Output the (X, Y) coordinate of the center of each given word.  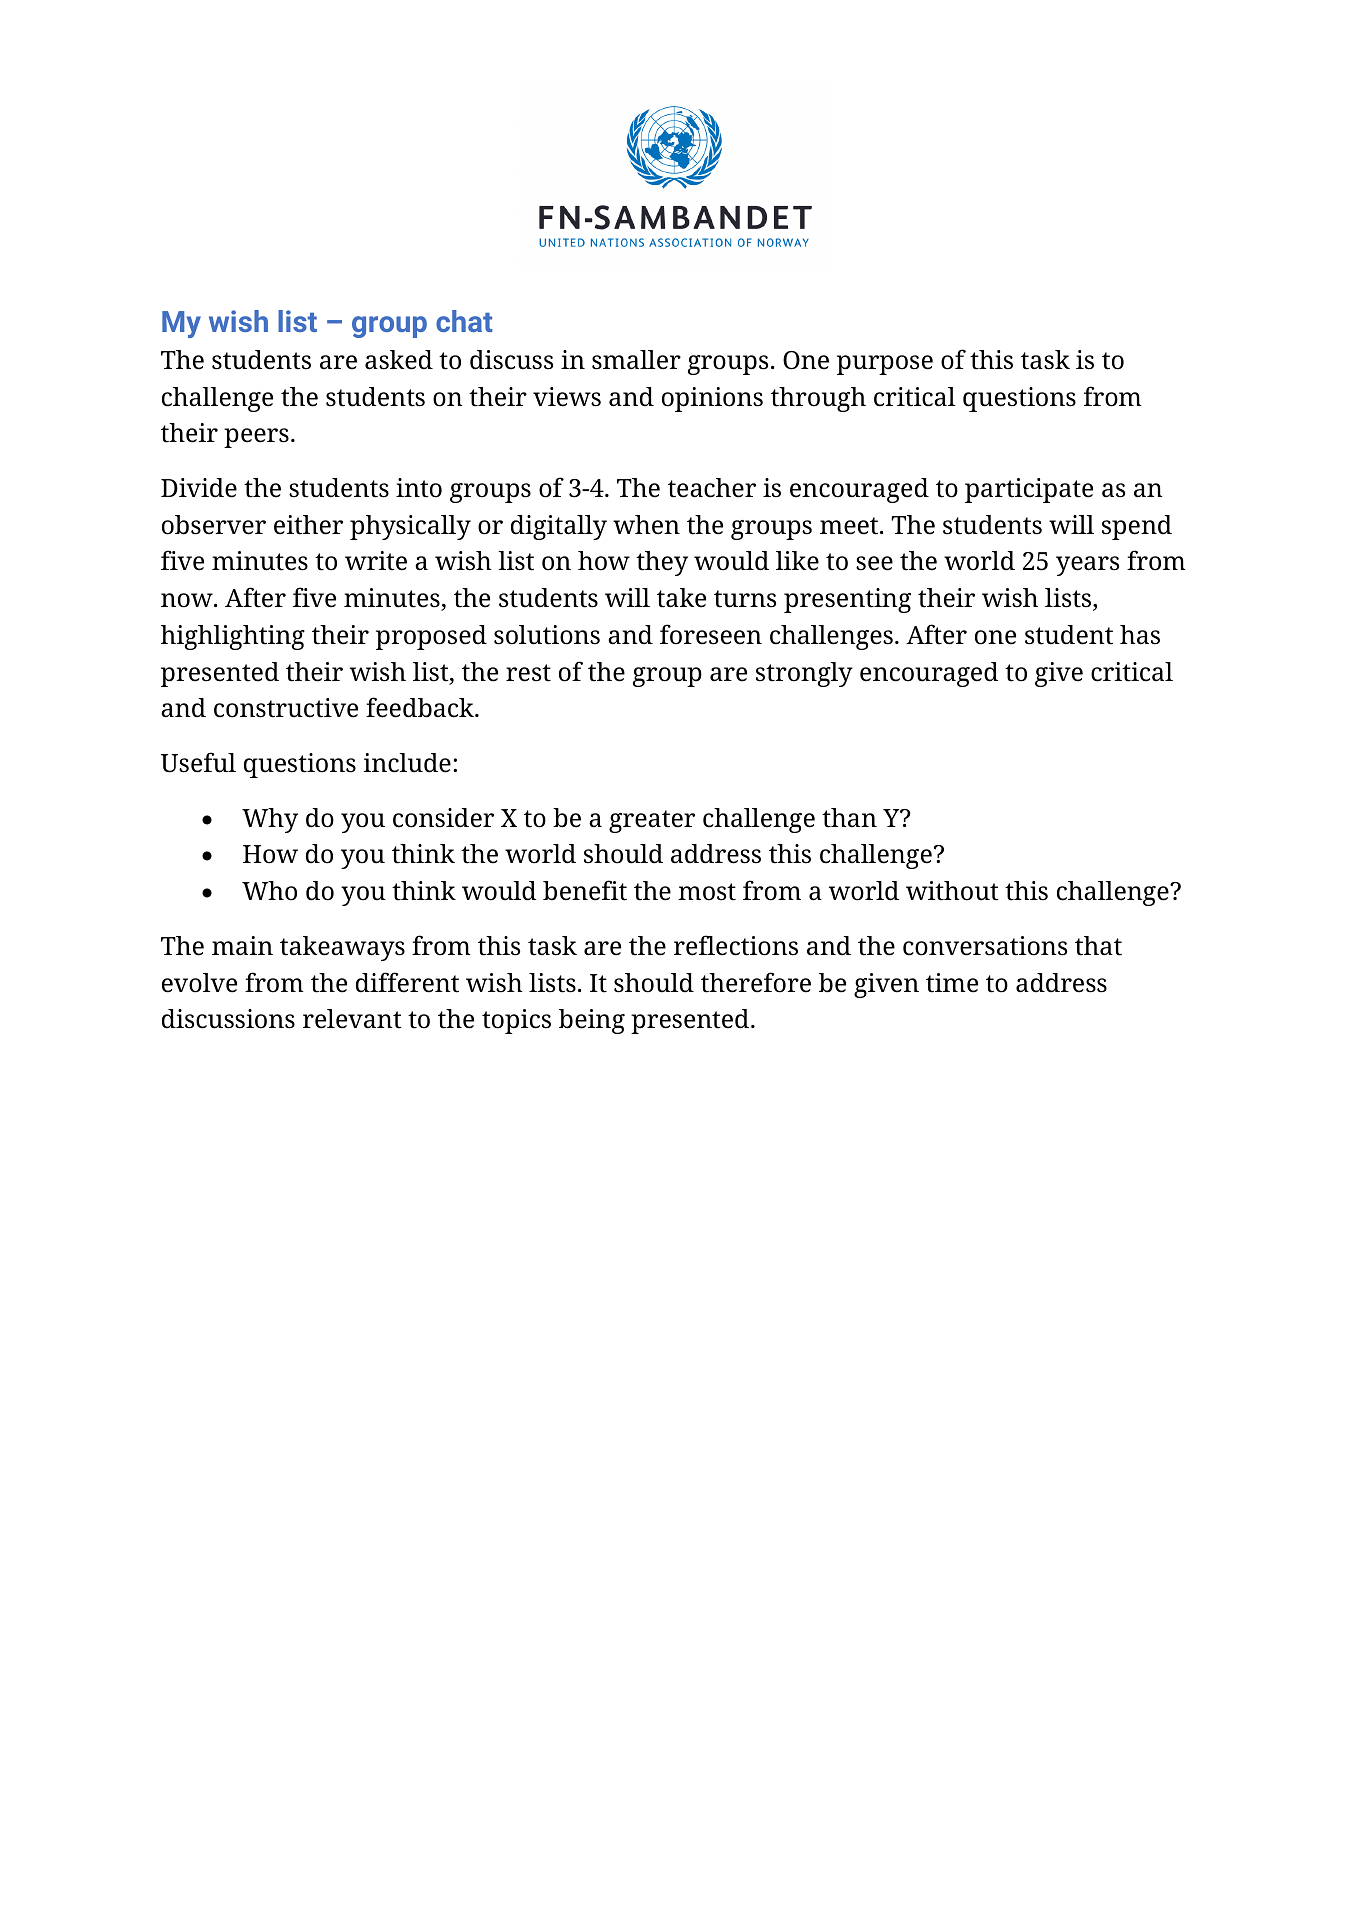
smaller (636, 360)
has (1140, 635)
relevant (352, 1019)
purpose (885, 365)
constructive (286, 708)
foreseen (711, 634)
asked (399, 360)
